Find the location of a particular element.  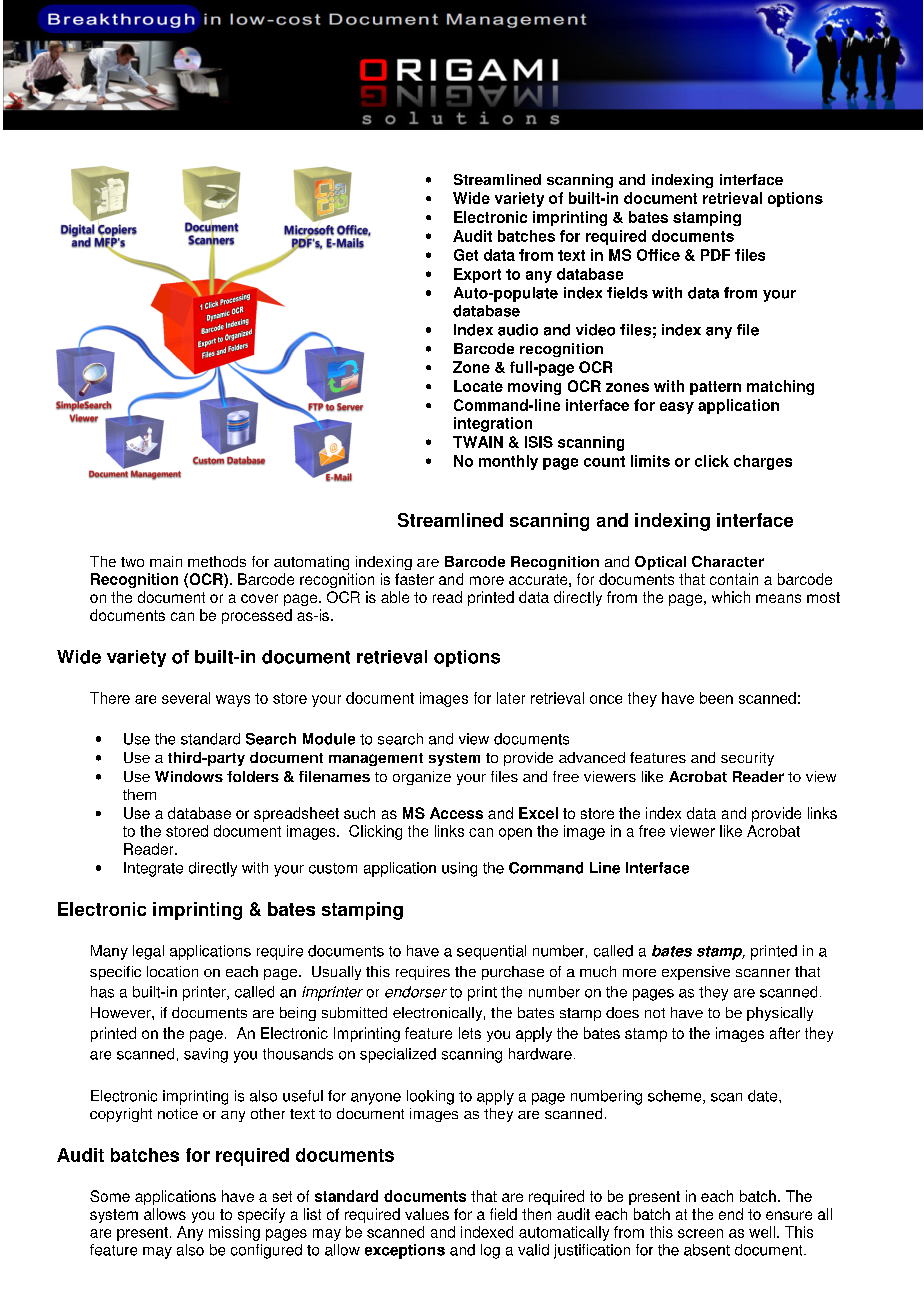

expensive is located at coordinates (696, 973).
